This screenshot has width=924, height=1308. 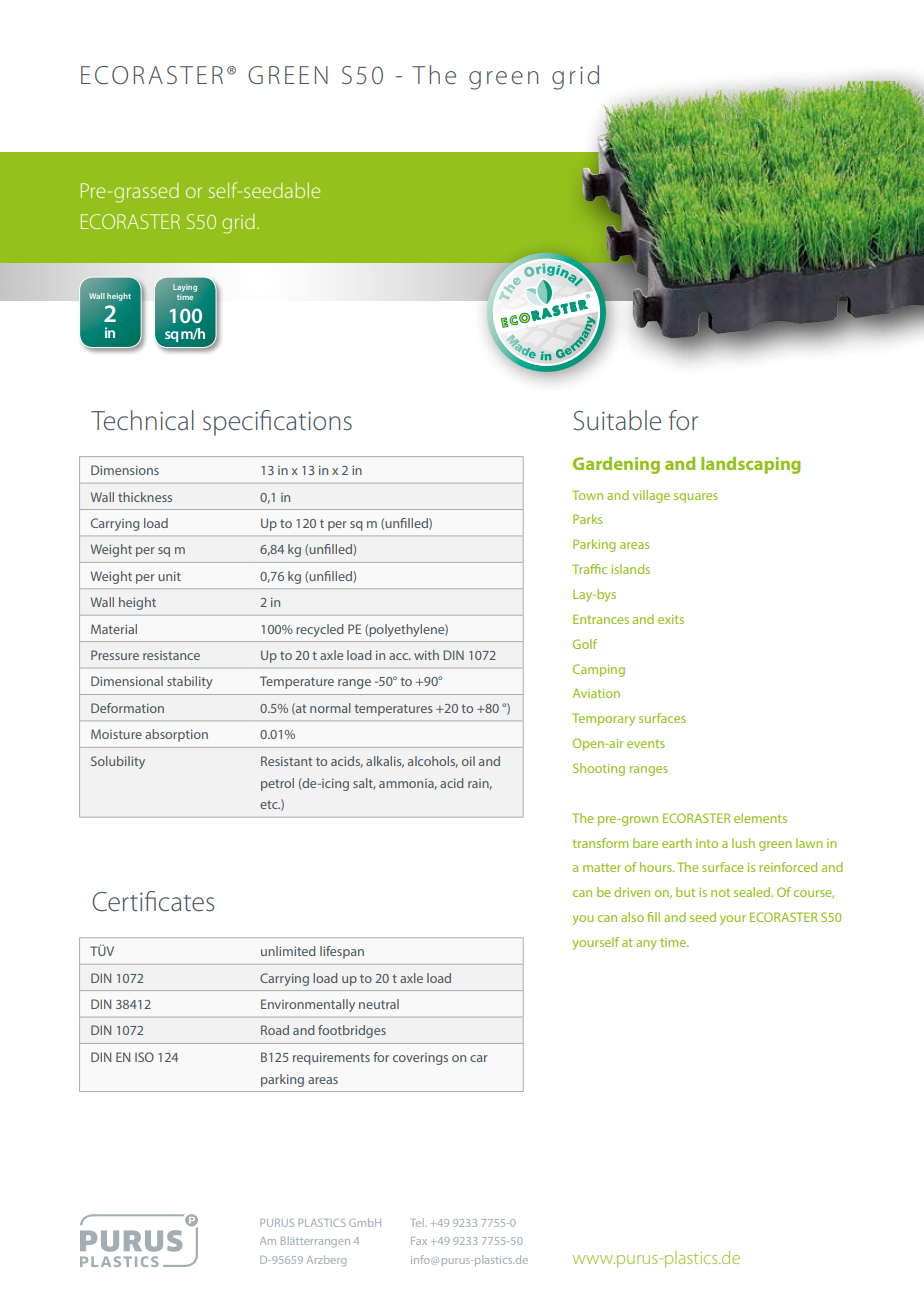 What do you see at coordinates (617, 420) in the screenshot?
I see `Suitable` at bounding box center [617, 420].
